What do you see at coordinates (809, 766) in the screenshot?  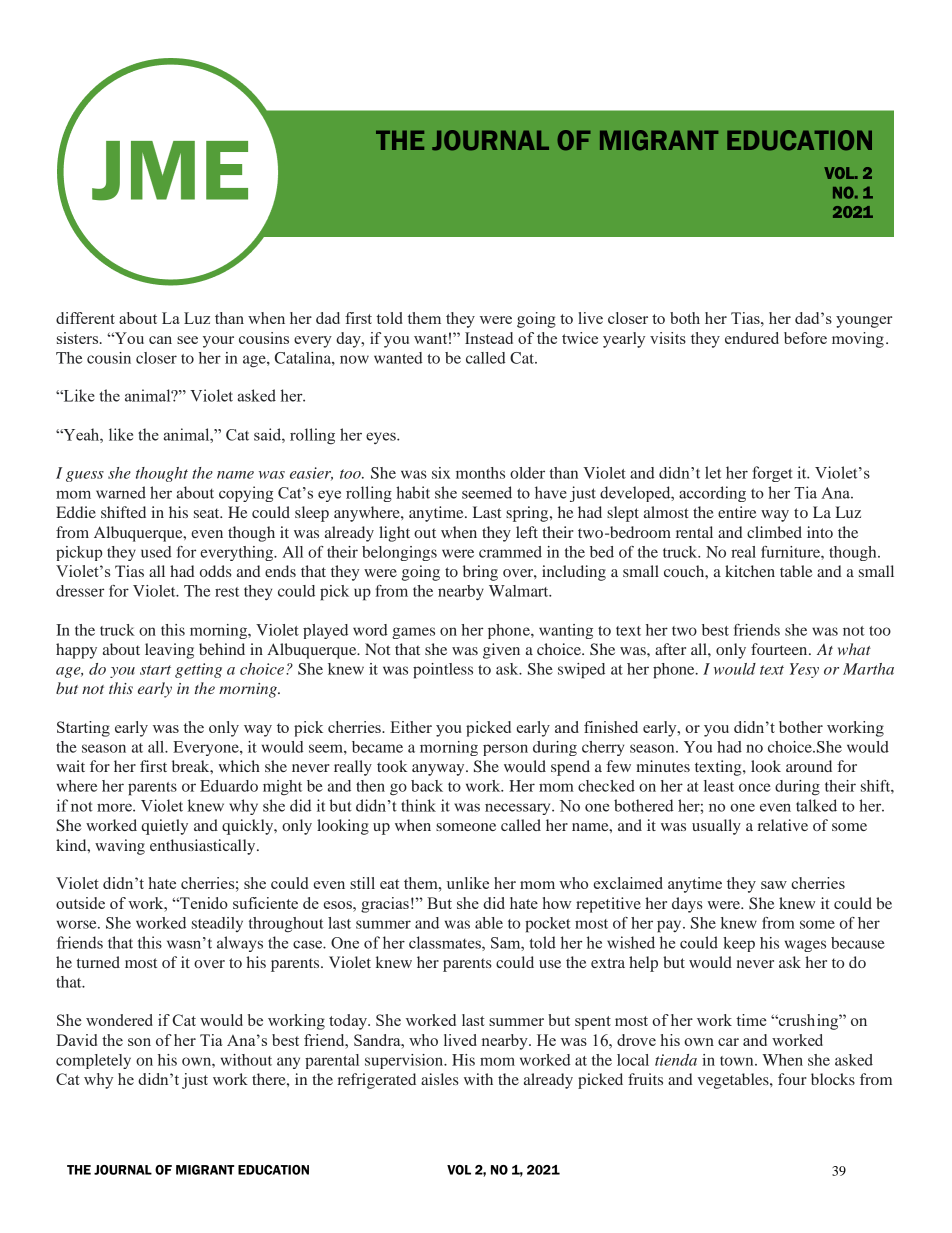 I see `around` at bounding box center [809, 766].
